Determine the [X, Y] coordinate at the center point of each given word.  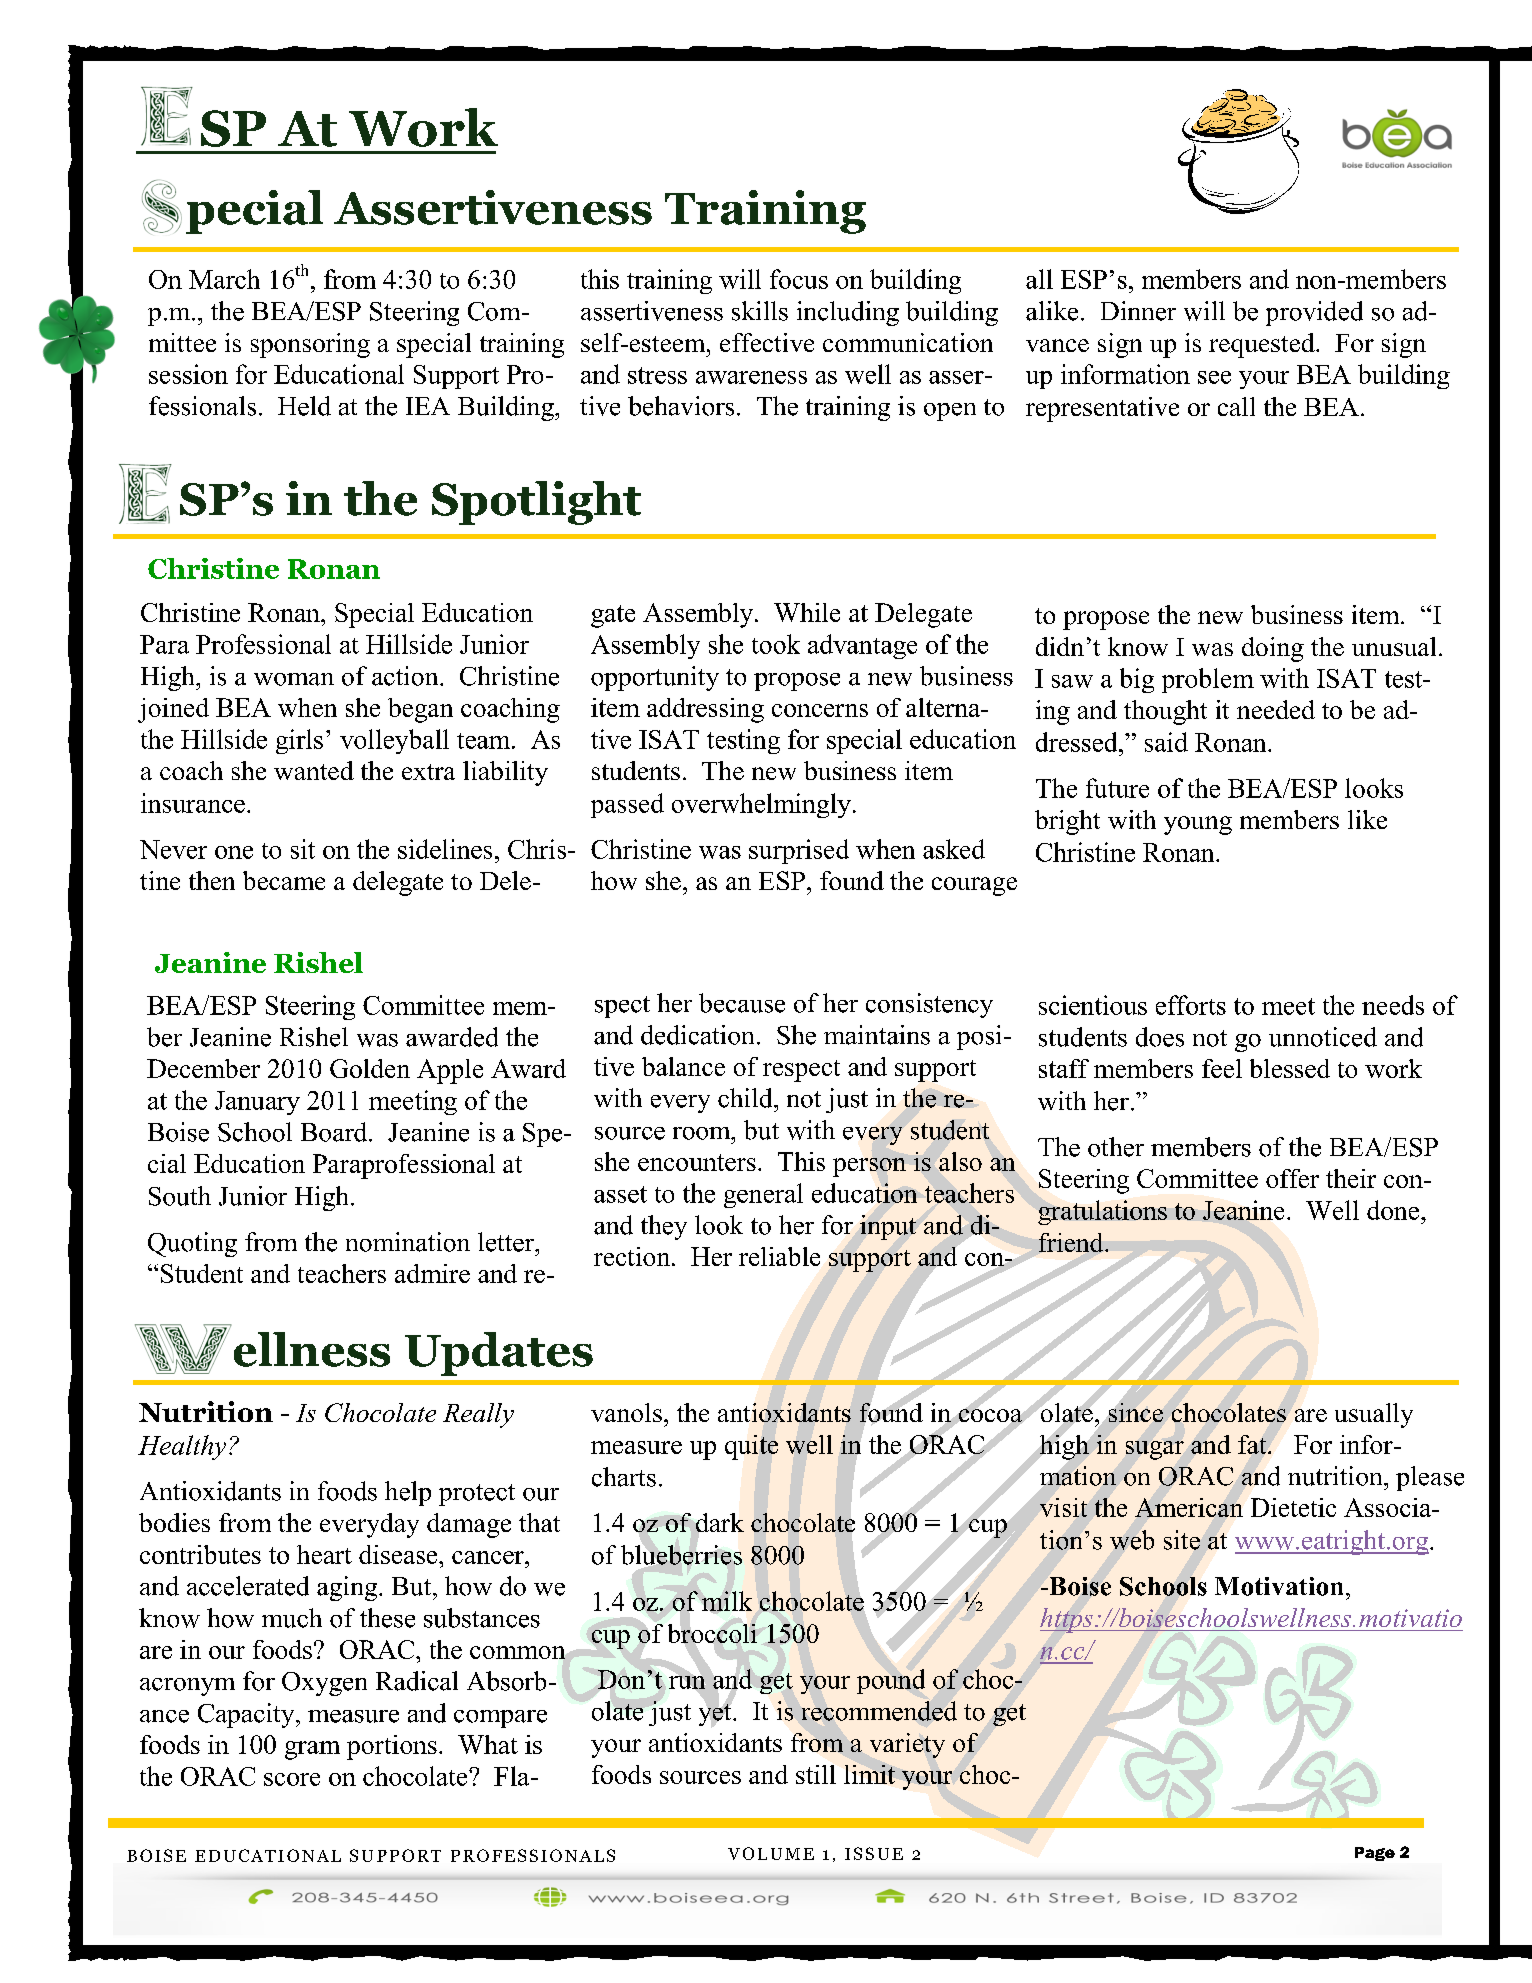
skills [760, 311]
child [746, 1098]
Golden [370, 1068]
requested [1263, 345]
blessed [1290, 1068]
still [816, 1774]
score [292, 1779]
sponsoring [310, 345]
